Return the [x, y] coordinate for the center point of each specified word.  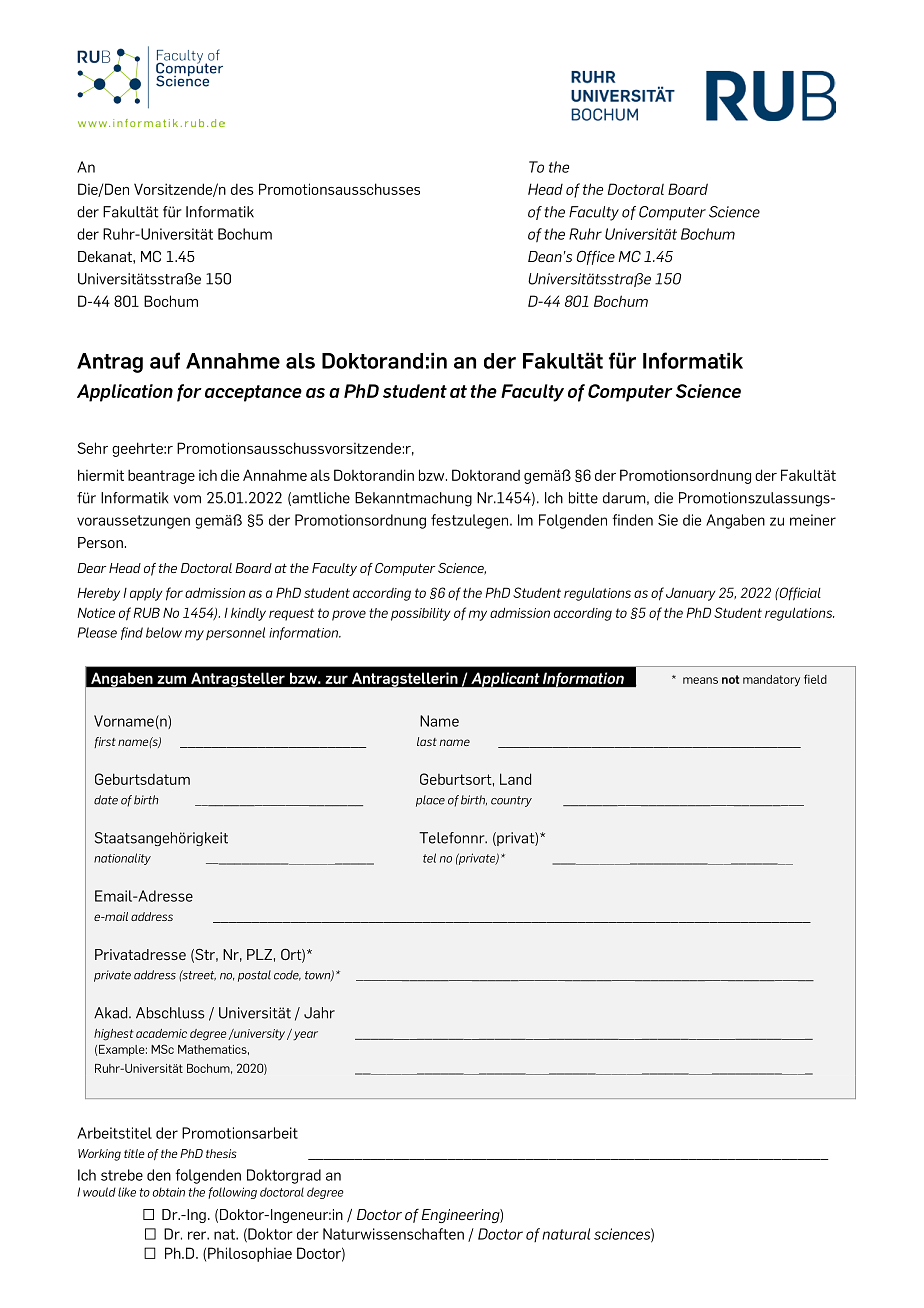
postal [254, 976]
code [287, 975]
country [511, 801]
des [242, 189]
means [700, 680]
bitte [583, 498]
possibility [420, 614]
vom [187, 499]
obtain [168, 1192]
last [427, 741]
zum [171, 679]
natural [566, 1234]
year [304, 1035]
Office [596, 257]
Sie [668, 520]
